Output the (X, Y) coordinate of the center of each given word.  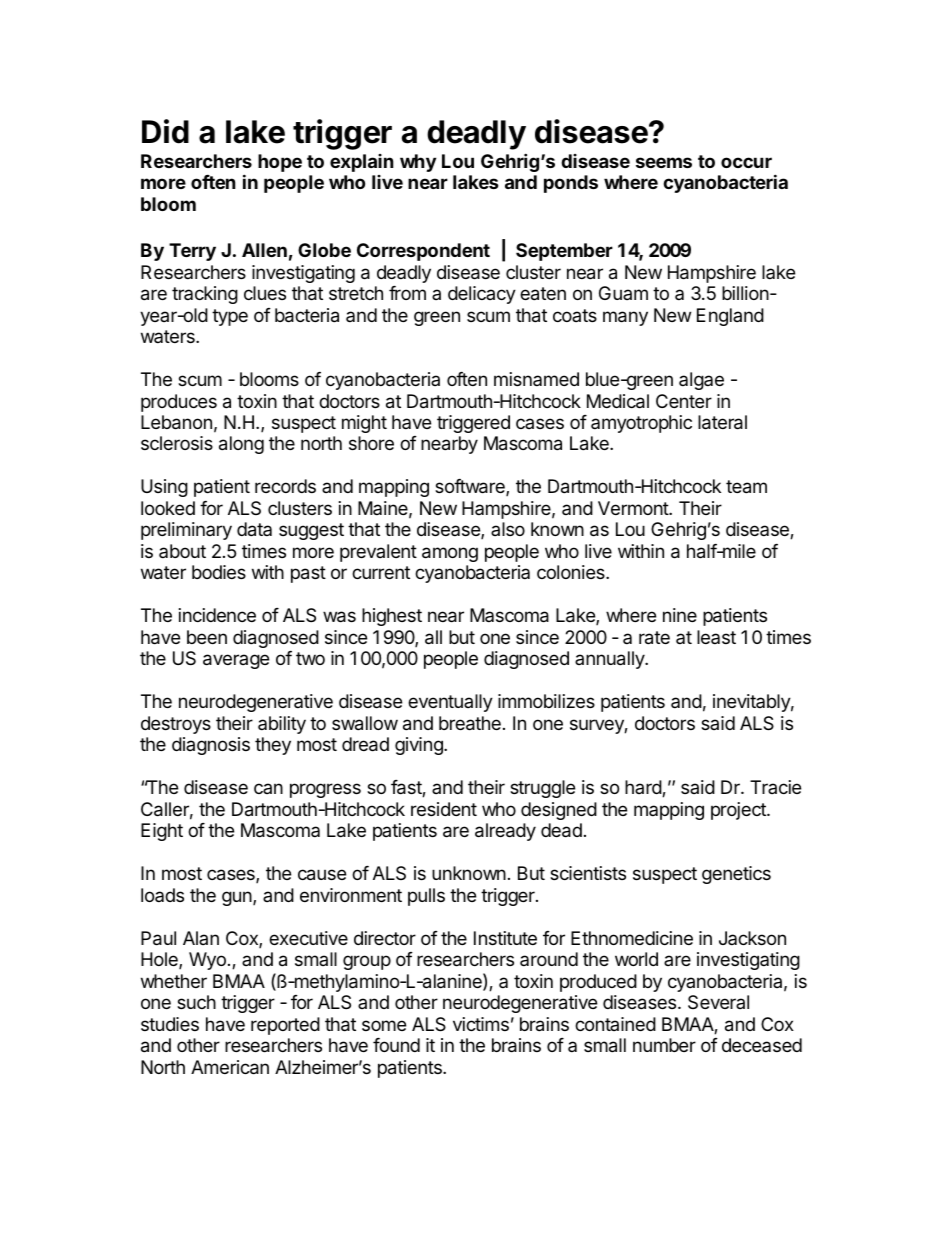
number (664, 1045)
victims (481, 1024)
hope (280, 163)
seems (664, 162)
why (418, 163)
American (230, 1067)
